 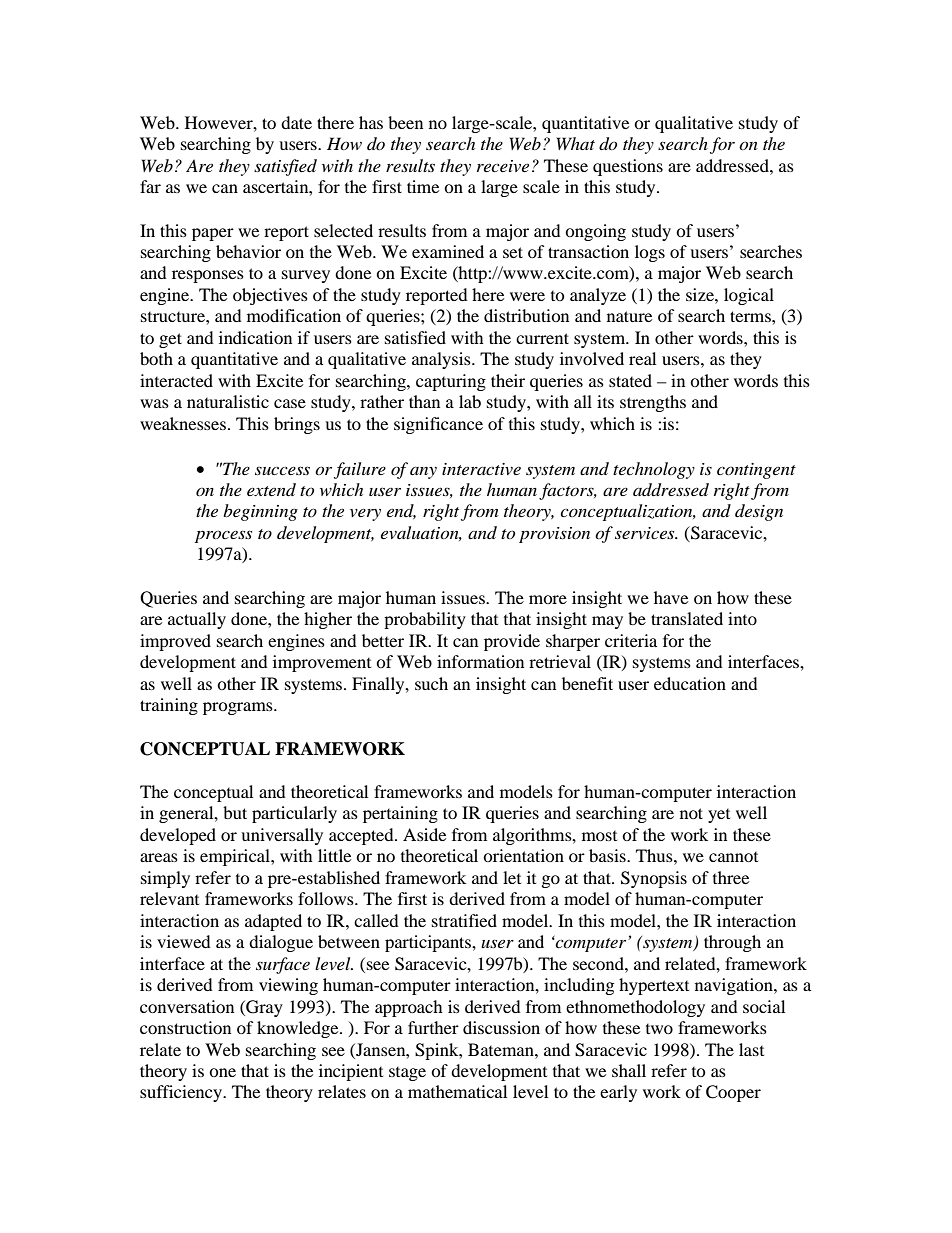 What do you see at coordinates (169, 898) in the screenshot?
I see `relevant` at bounding box center [169, 898].
